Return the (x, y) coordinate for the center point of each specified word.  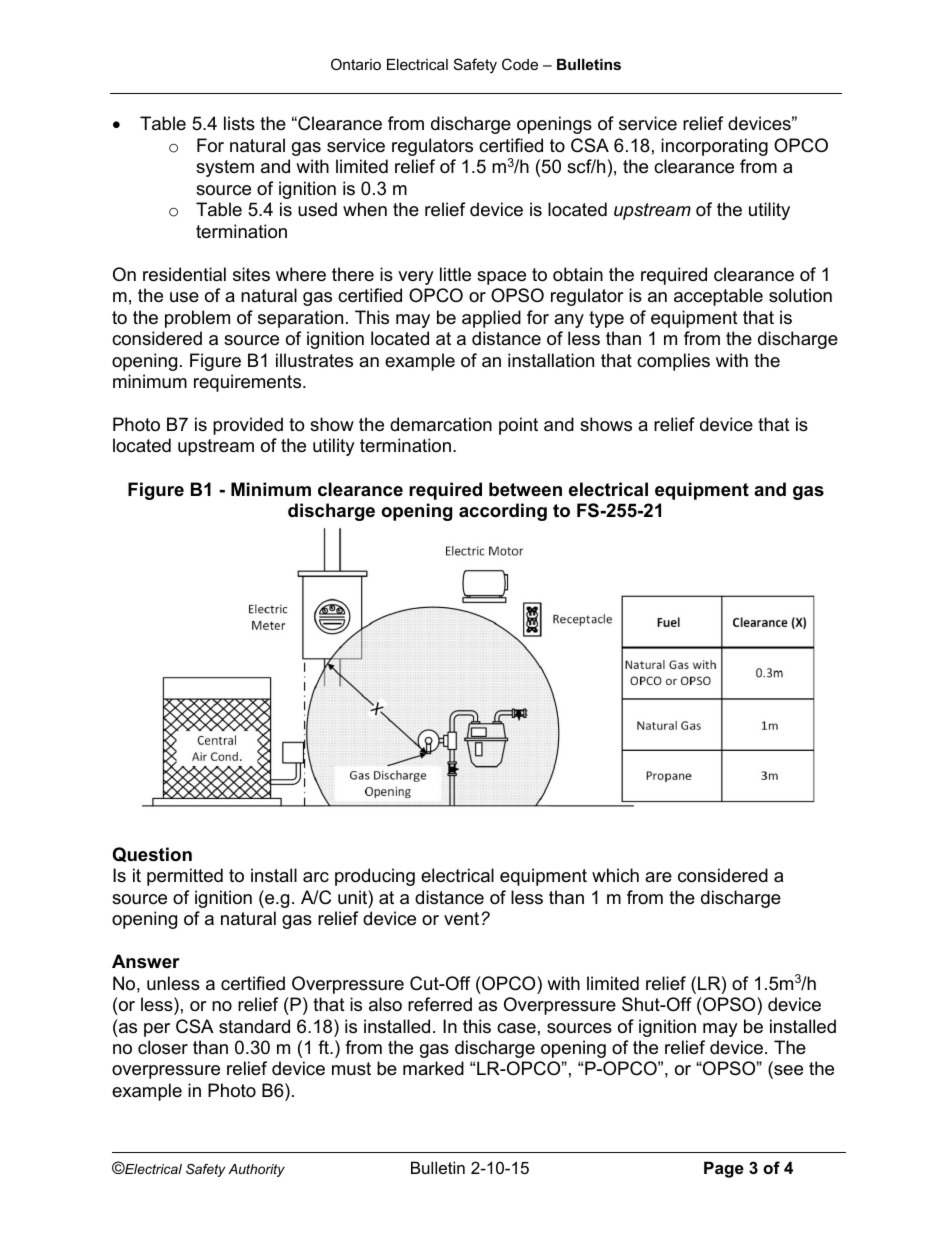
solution (800, 295)
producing (375, 877)
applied (491, 319)
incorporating (714, 147)
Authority (256, 1170)
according (503, 512)
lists (239, 123)
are (658, 877)
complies (673, 362)
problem (197, 319)
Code (520, 64)
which (615, 875)
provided (248, 426)
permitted (185, 877)
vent (461, 919)
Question (152, 854)
